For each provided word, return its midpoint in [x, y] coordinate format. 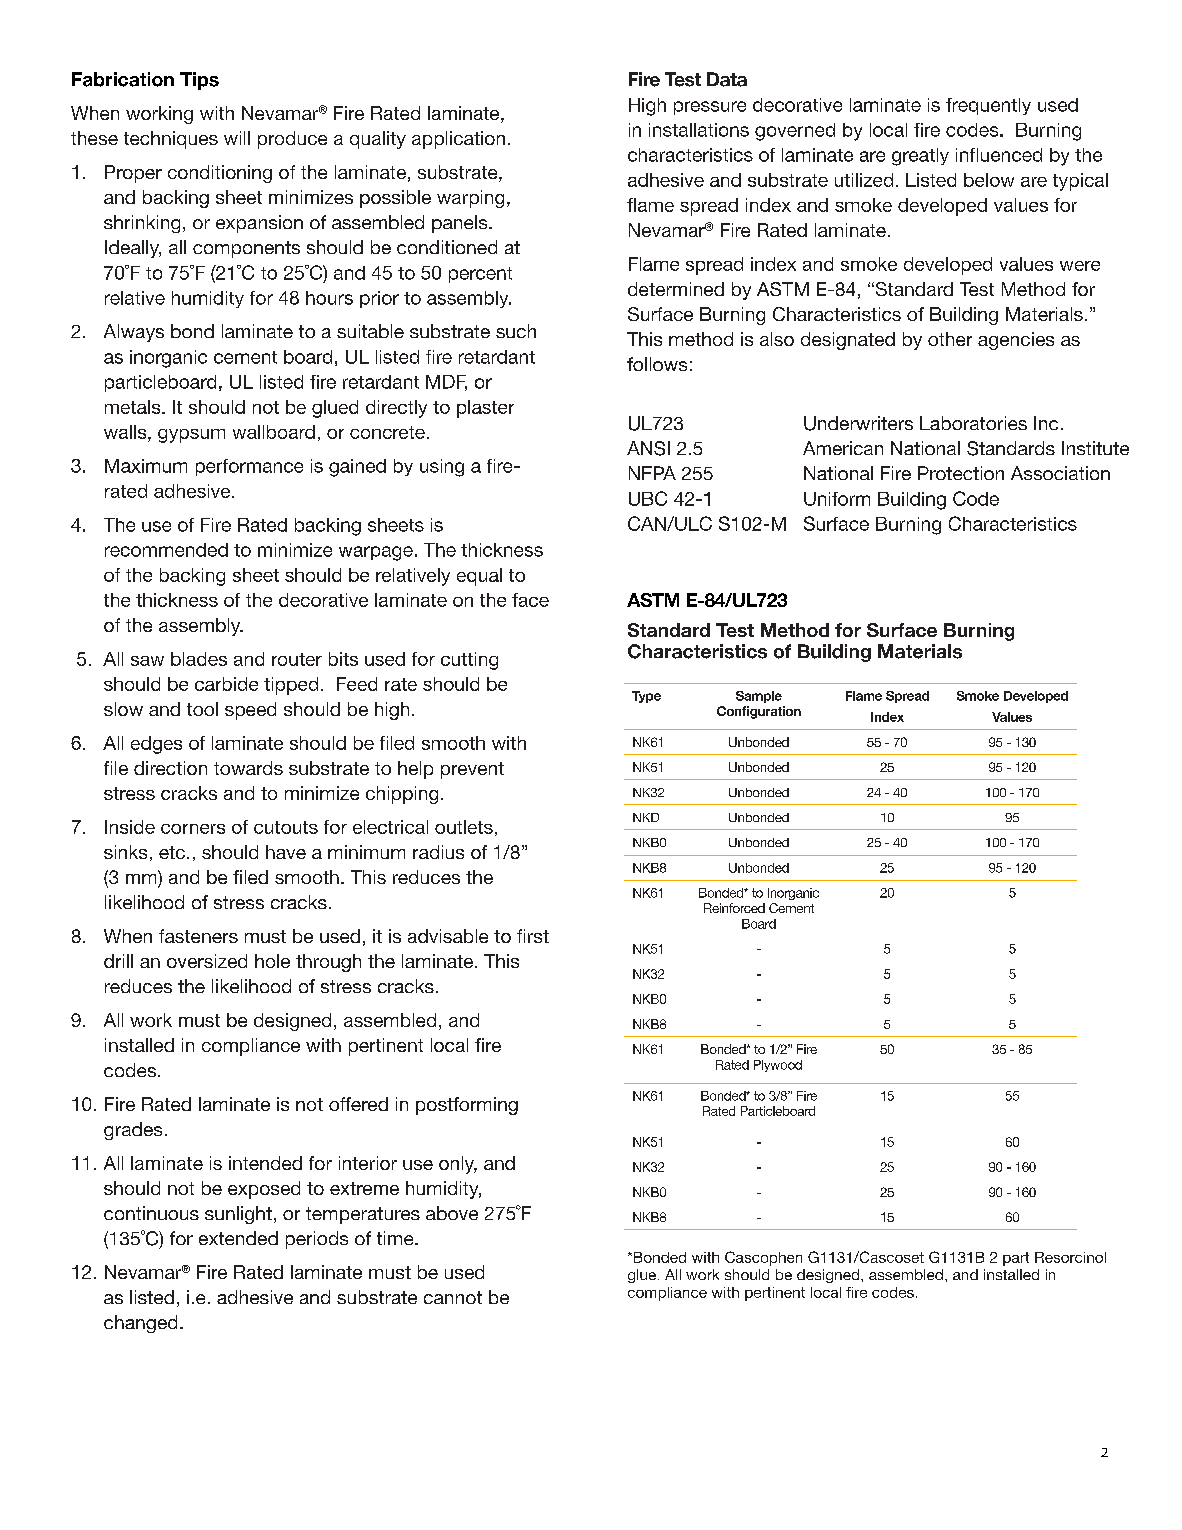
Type [646, 697]
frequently [988, 106]
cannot [453, 1297]
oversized [207, 961]
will [237, 138]
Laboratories [973, 423]
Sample [759, 697]
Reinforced [734, 908]
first [533, 936]
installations [699, 130]
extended [238, 1238]
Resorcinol [1070, 1257]
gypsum [191, 436]
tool [202, 709]
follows [657, 364]
